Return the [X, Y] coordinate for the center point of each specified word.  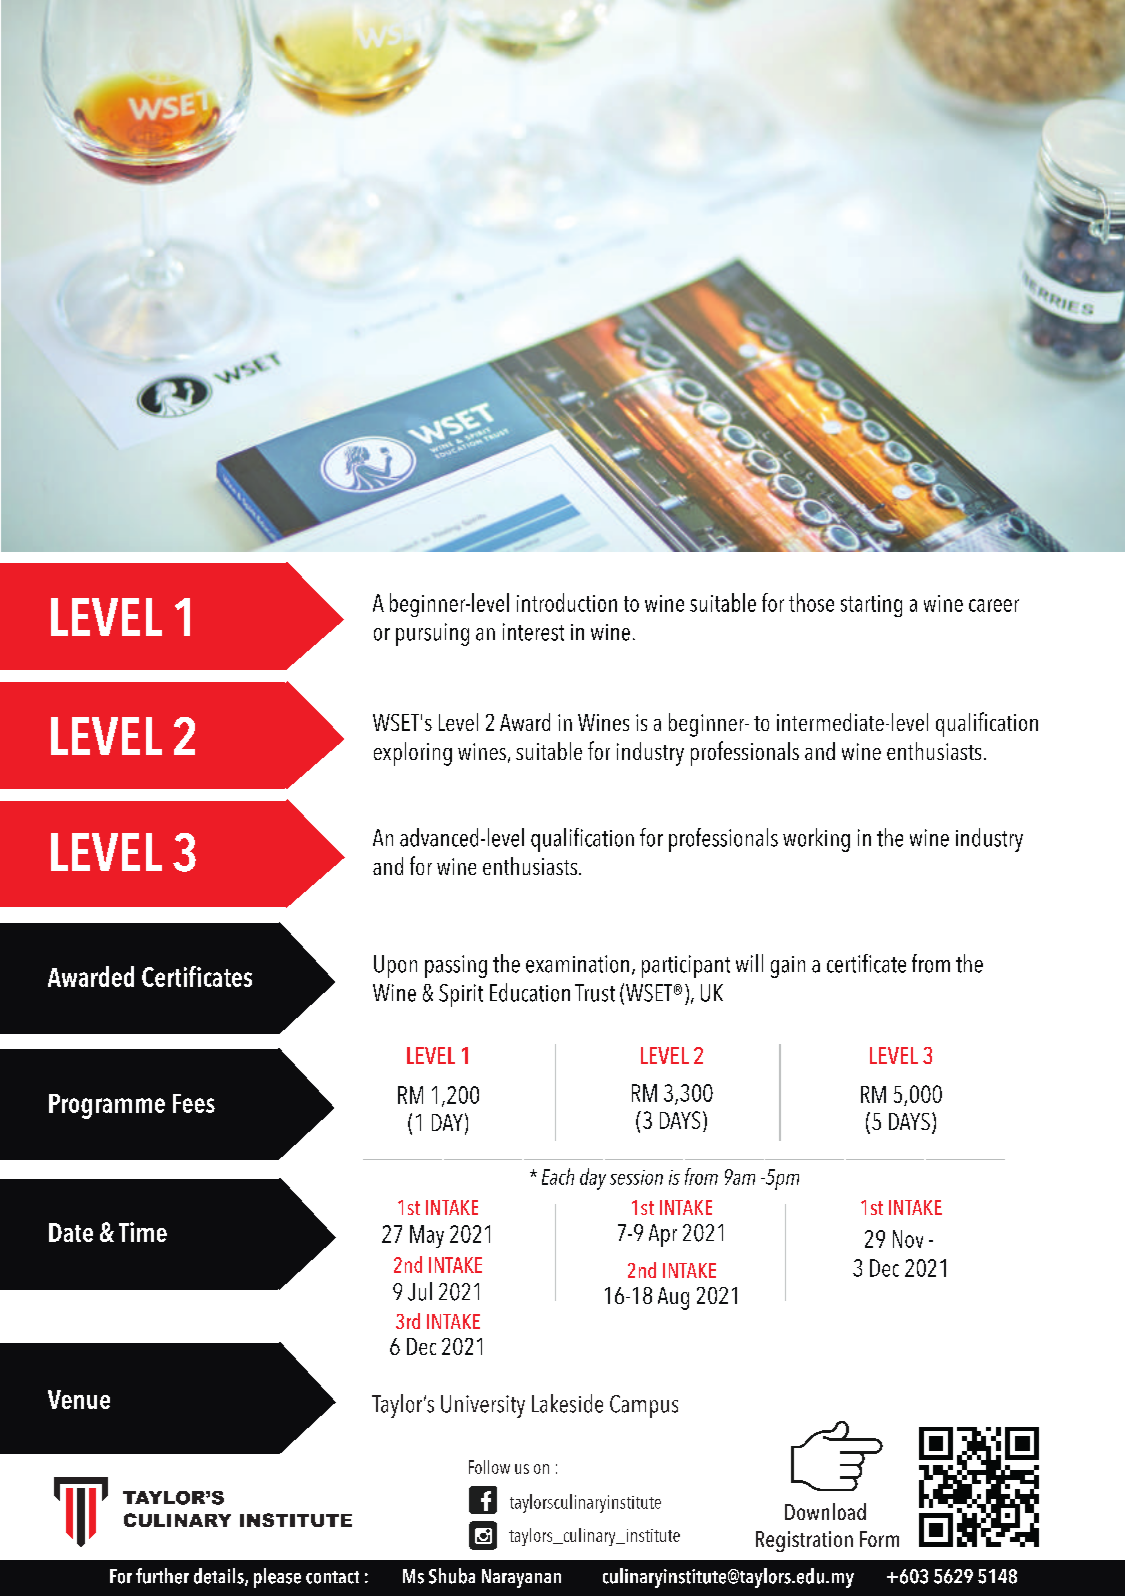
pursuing [432, 634]
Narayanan [521, 1578]
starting [871, 606]
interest [533, 632]
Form [879, 1539]
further [162, 1576]
